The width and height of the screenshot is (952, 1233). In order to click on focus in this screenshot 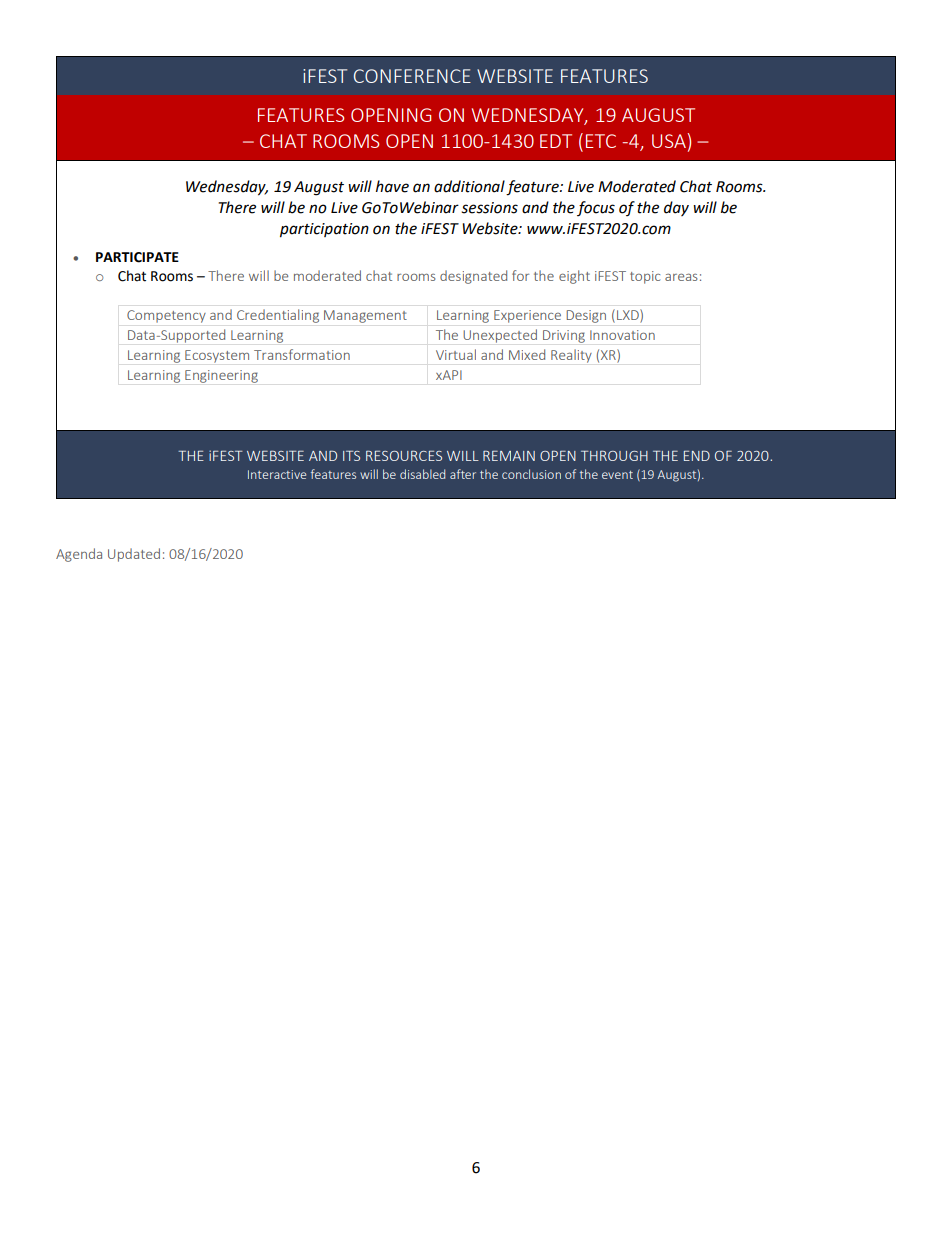, I will do `click(596, 208)`.
